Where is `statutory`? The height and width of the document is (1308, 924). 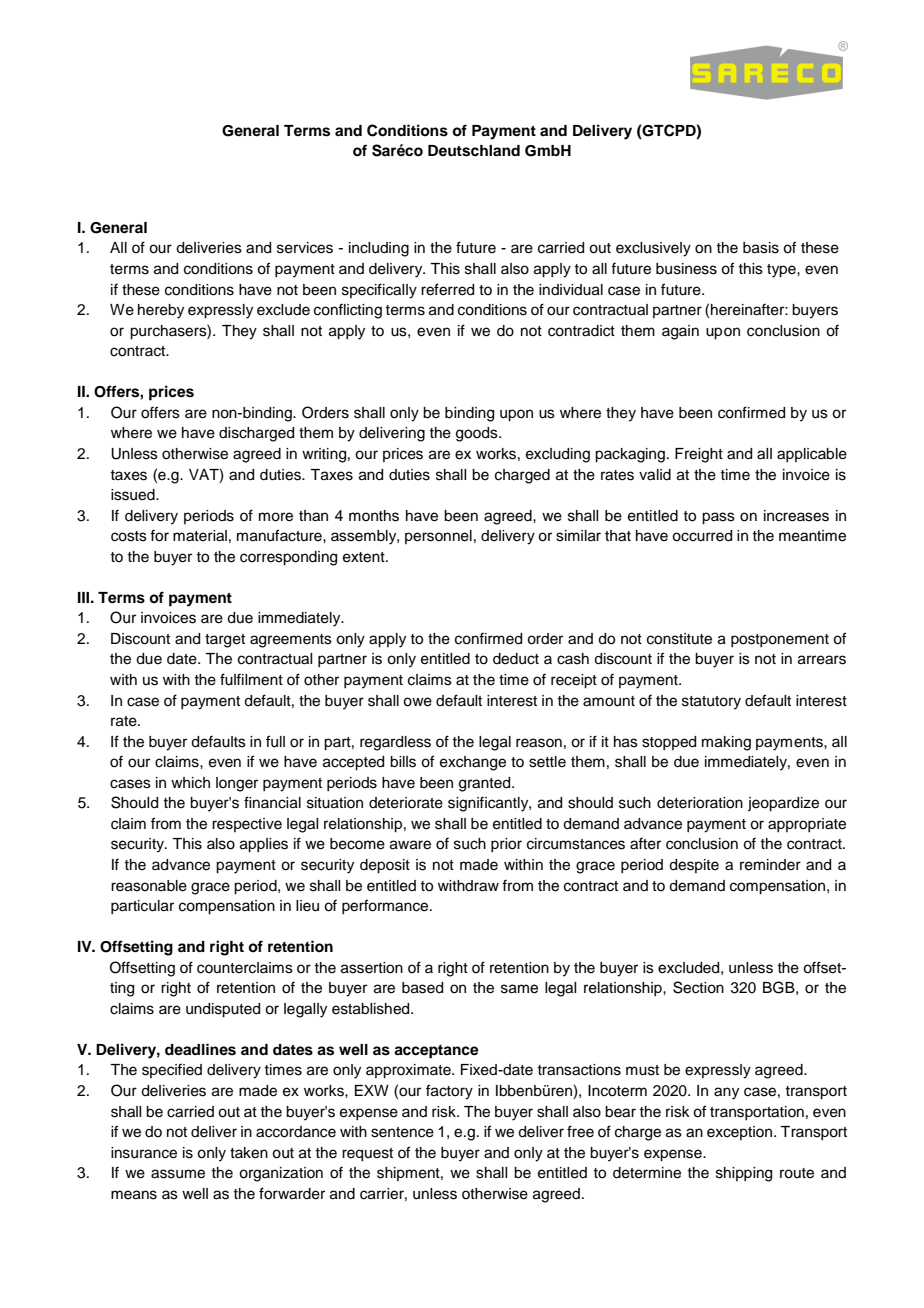 statutory is located at coordinates (711, 703).
